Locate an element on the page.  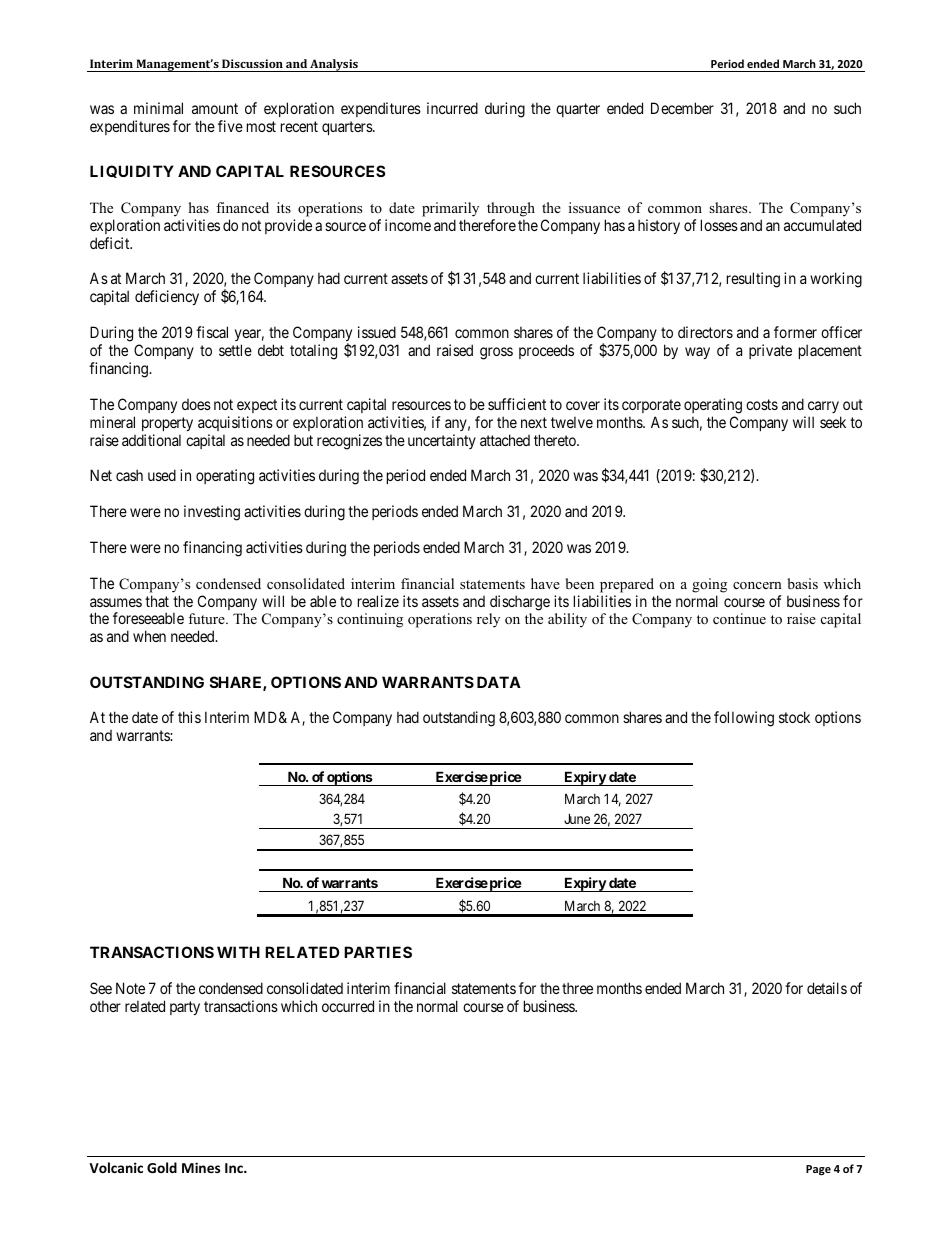
following is located at coordinates (744, 719).
